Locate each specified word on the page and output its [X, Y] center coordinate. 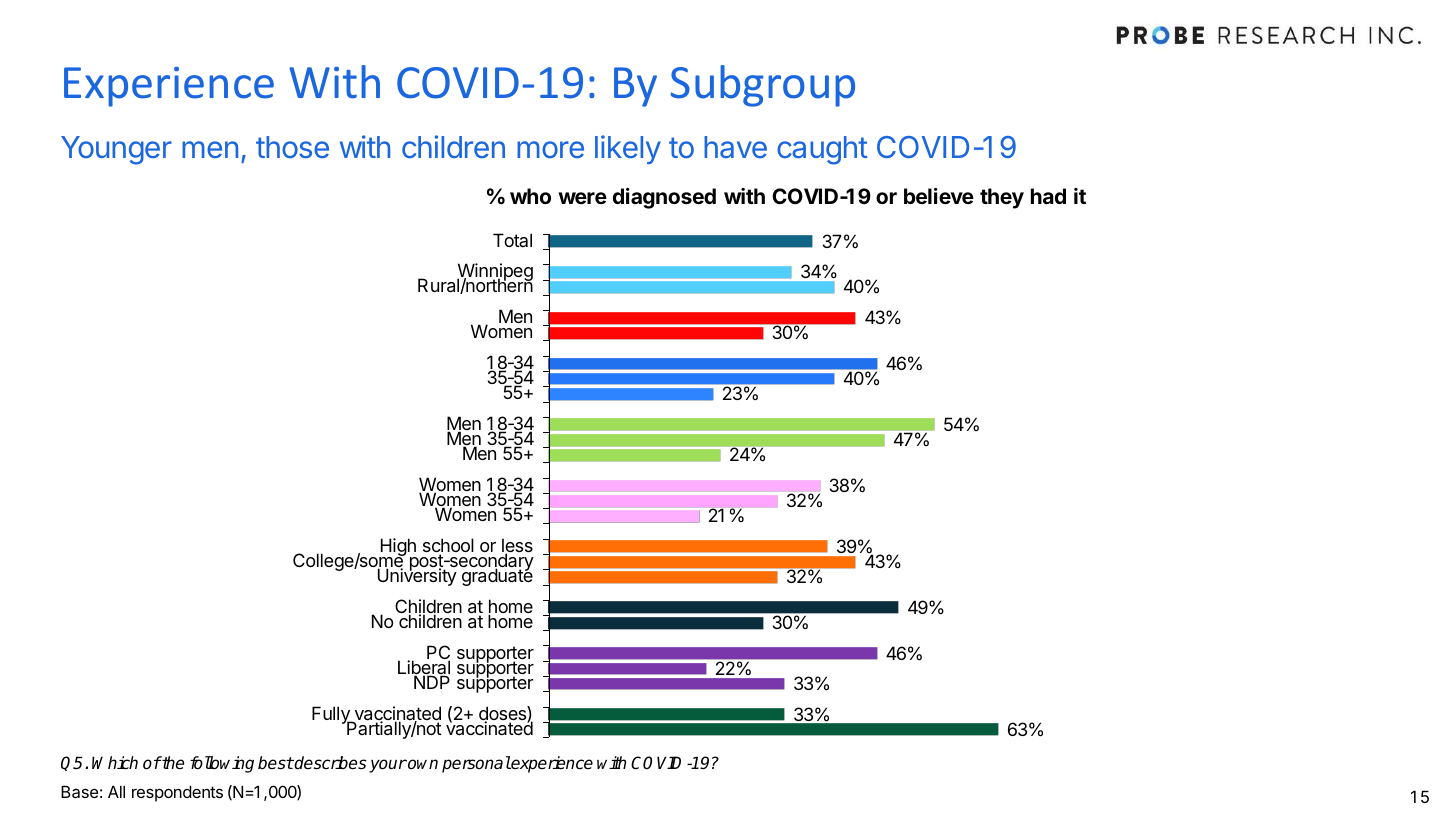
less [517, 546]
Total [512, 240]
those [292, 147]
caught [822, 150]
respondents [177, 794]
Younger [116, 150]
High [398, 548]
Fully [332, 716]
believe [939, 196]
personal [476, 764]
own [422, 764]
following [222, 764]
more [550, 149]
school [448, 546]
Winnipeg [495, 273]
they [1002, 198]
